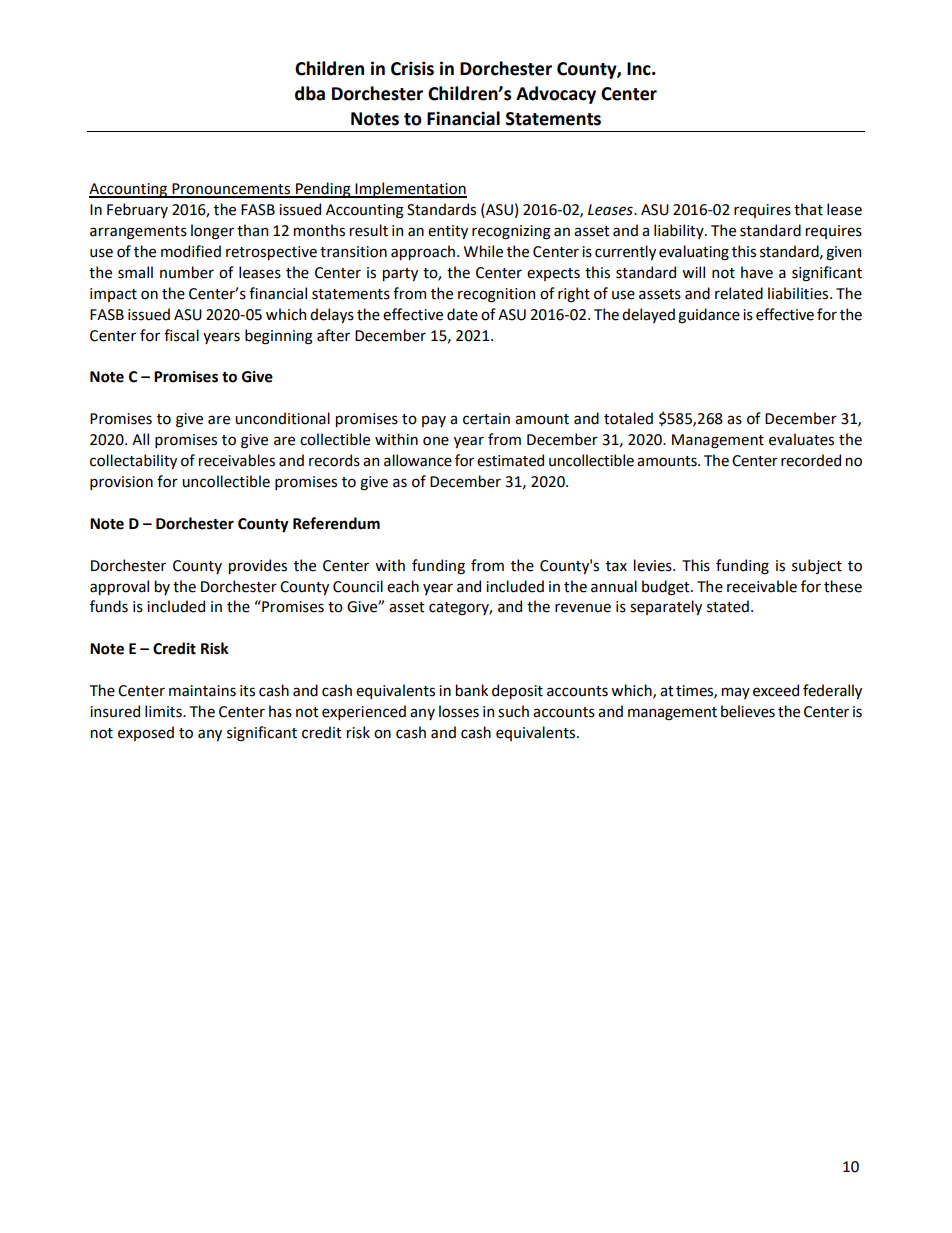 Image resolution: width=952 pixels, height=1233 pixels. I want to click on dba, so click(310, 93).
